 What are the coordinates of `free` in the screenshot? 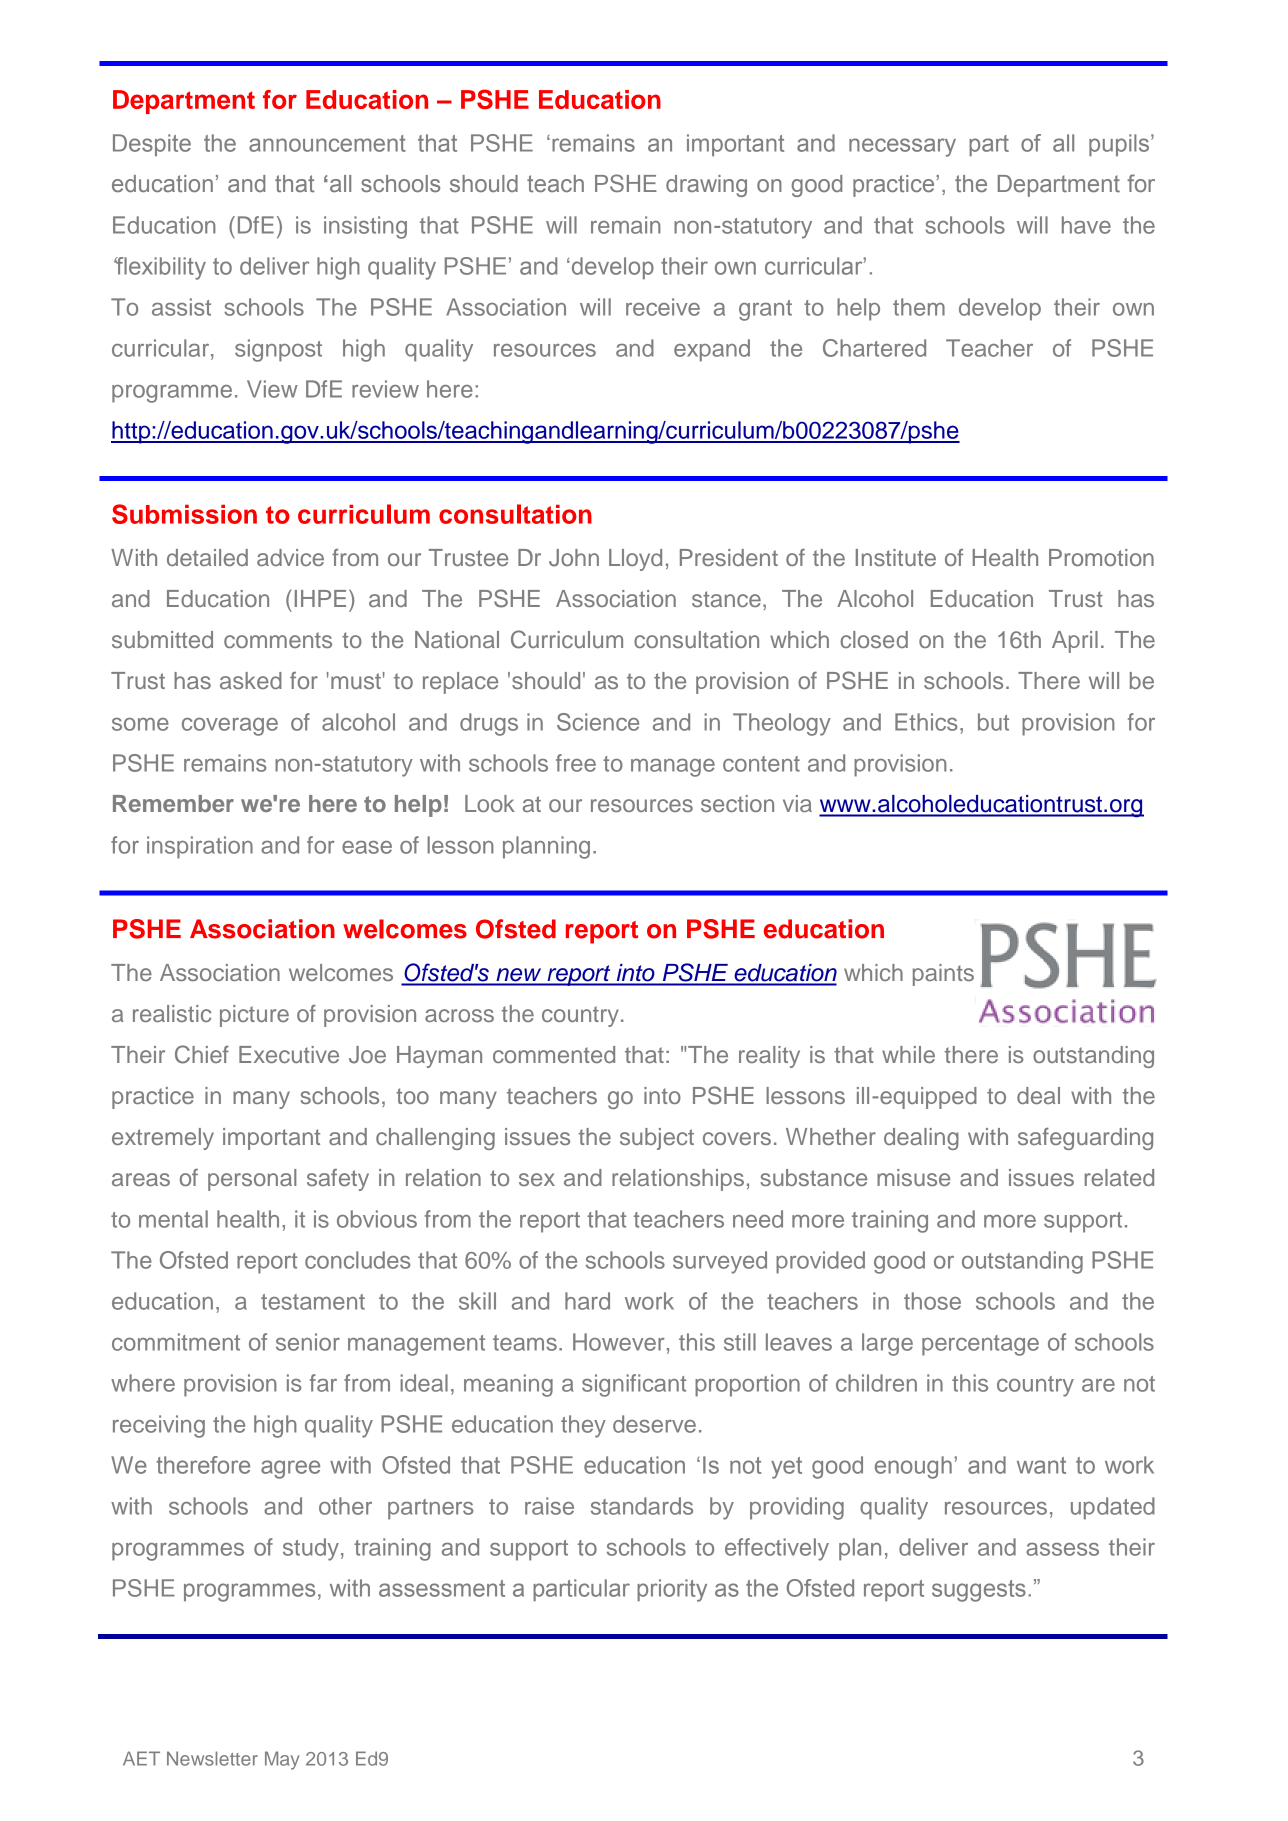 It's located at (576, 763).
